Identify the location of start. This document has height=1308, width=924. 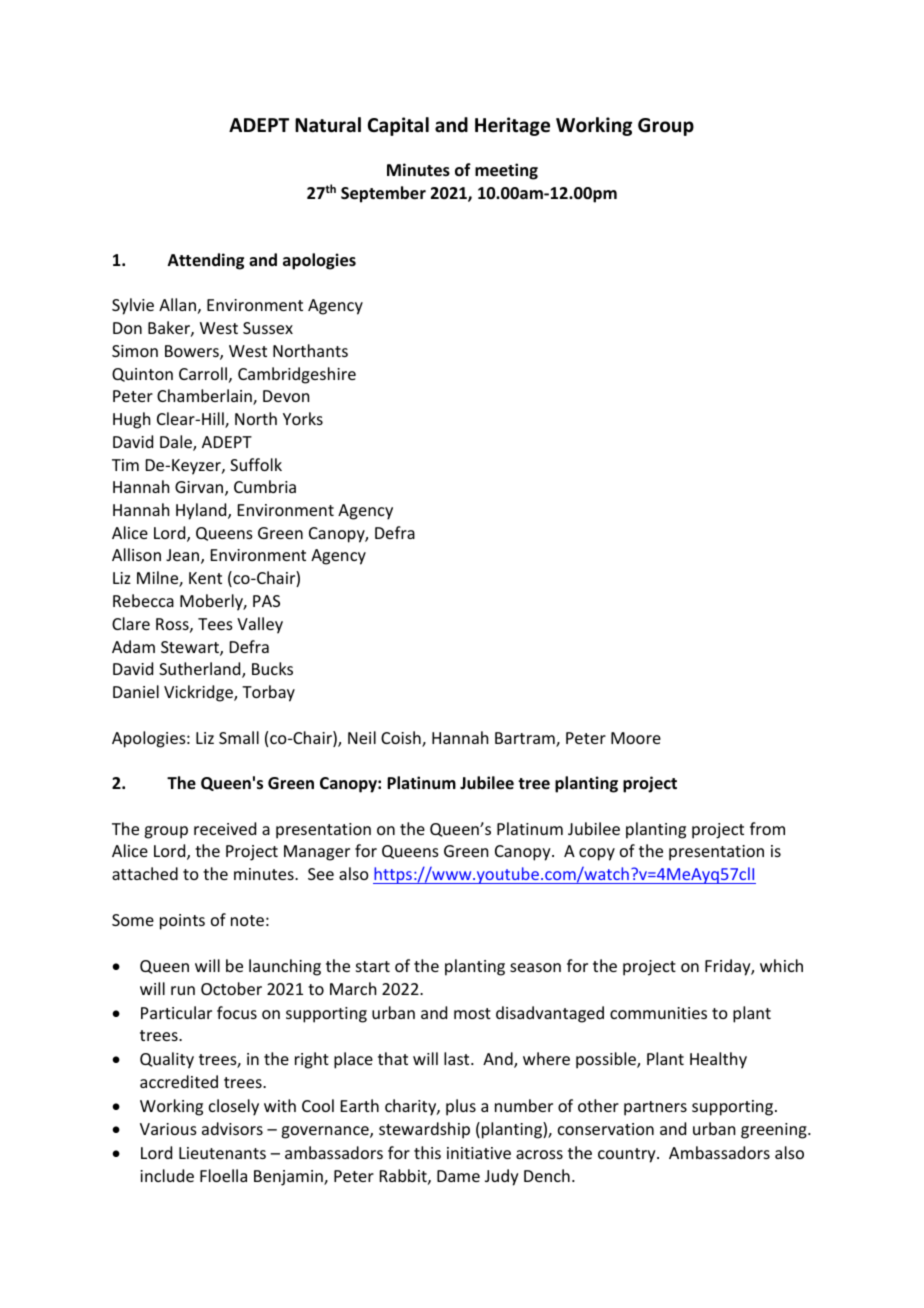
(373, 966).
